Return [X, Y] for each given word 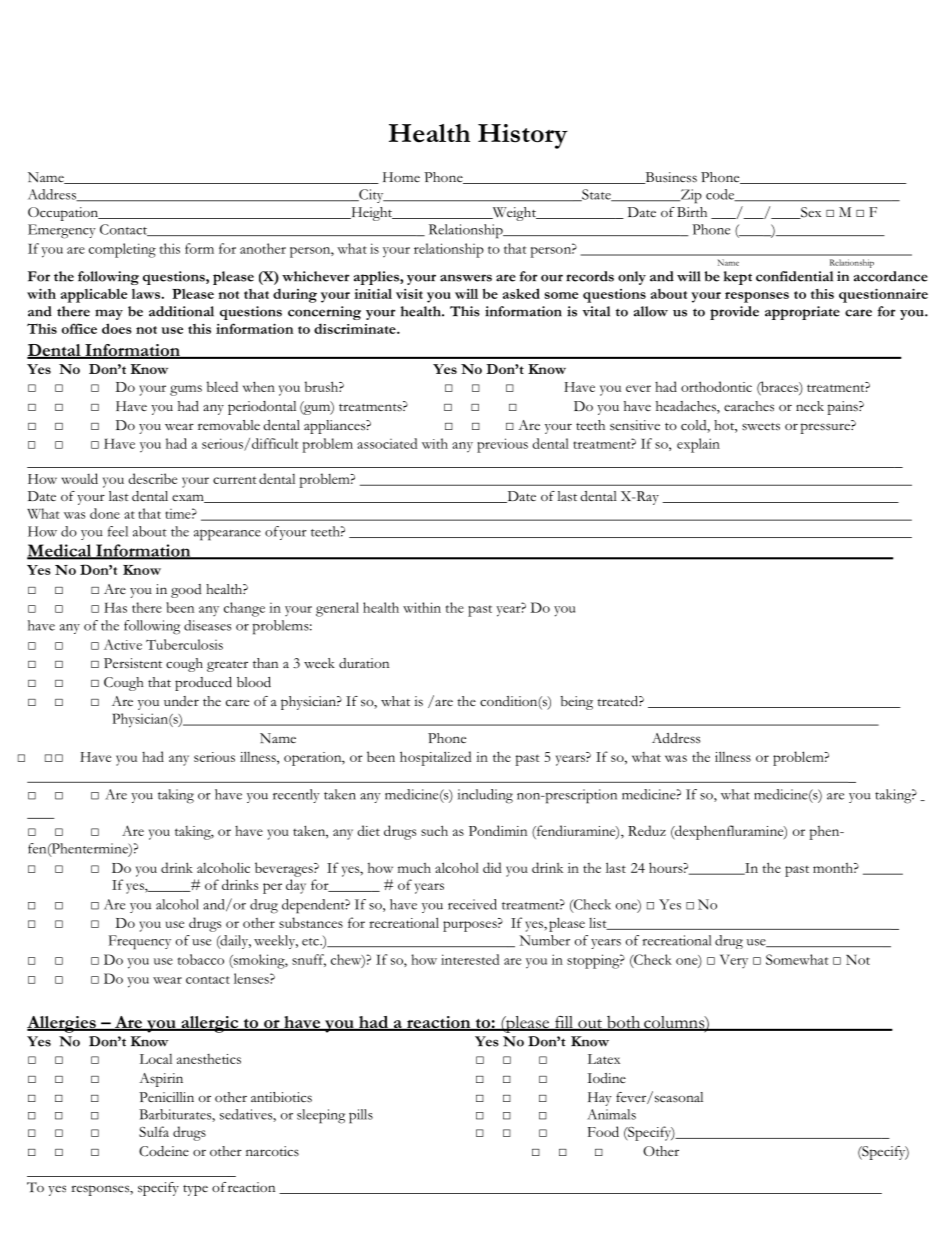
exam [189, 498]
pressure [826, 428]
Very [734, 961]
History [523, 136]
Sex [810, 213]
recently [296, 796]
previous [502, 445]
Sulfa [154, 1131]
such [434, 830]
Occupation [64, 214]
